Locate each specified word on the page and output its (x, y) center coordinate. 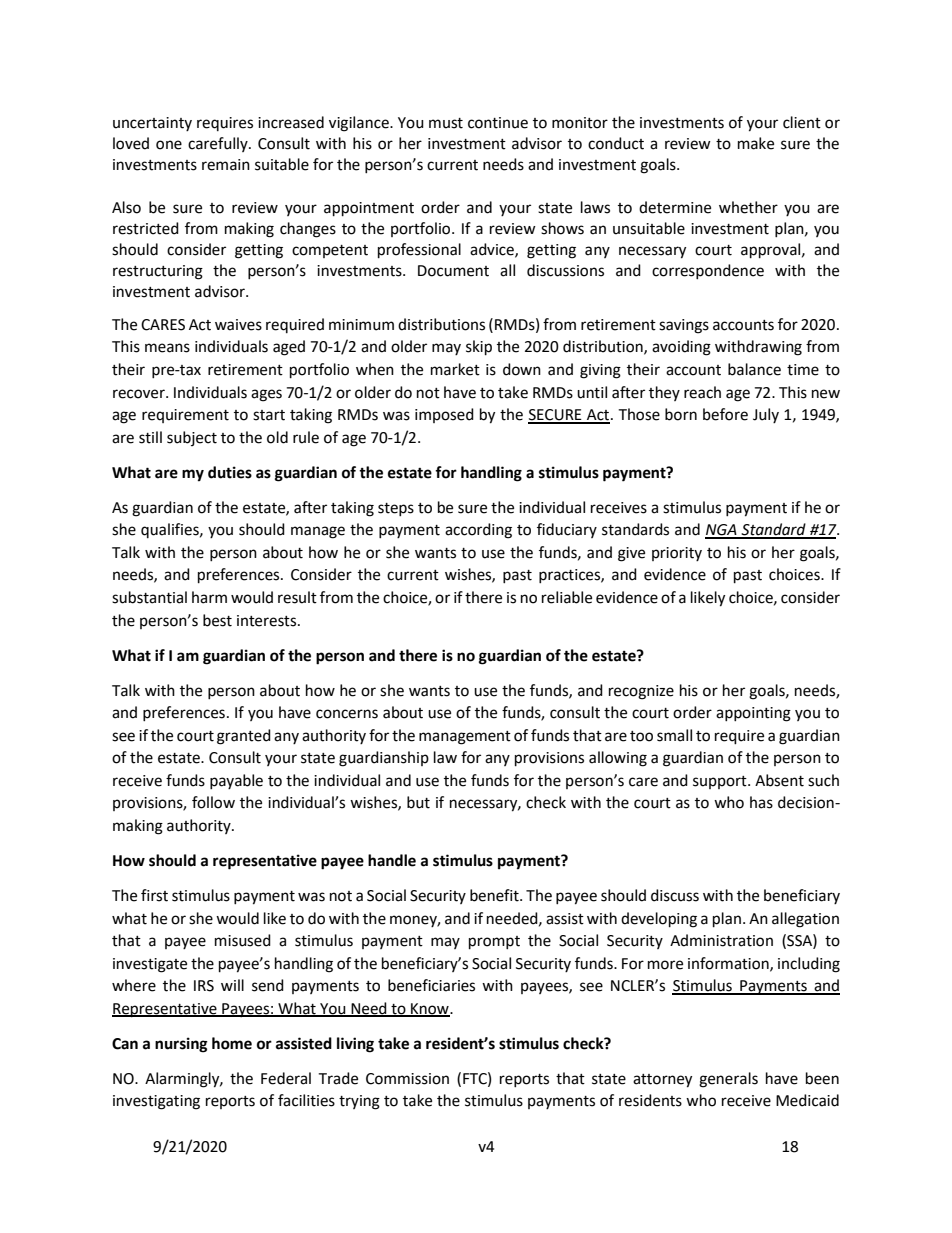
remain (226, 165)
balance (754, 369)
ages (266, 395)
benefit (495, 895)
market (455, 369)
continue (498, 123)
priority (677, 554)
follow (213, 802)
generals (728, 1080)
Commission (407, 1079)
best (217, 620)
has (761, 802)
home (232, 1043)
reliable (567, 597)
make (756, 143)
